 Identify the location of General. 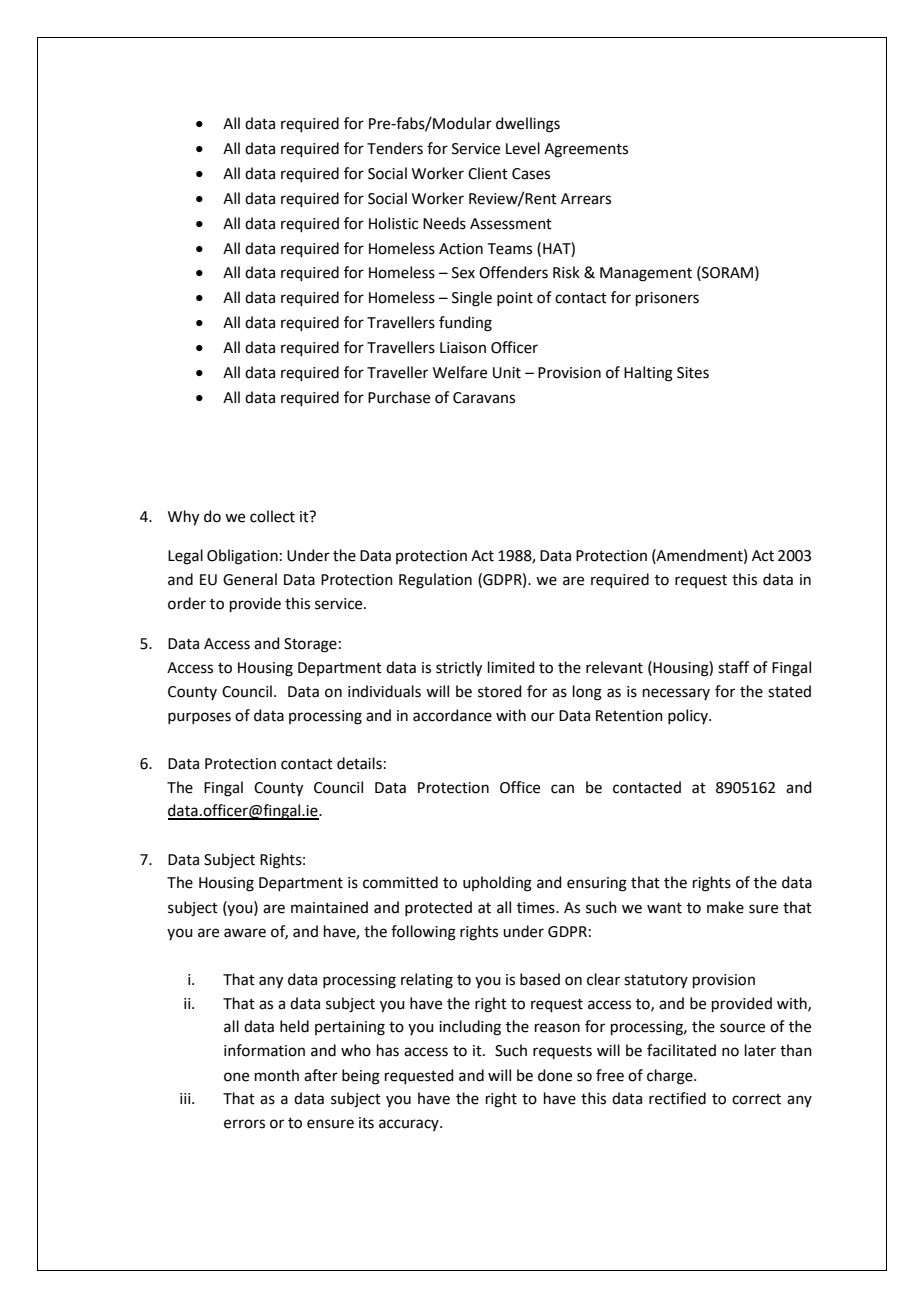
(250, 579).
